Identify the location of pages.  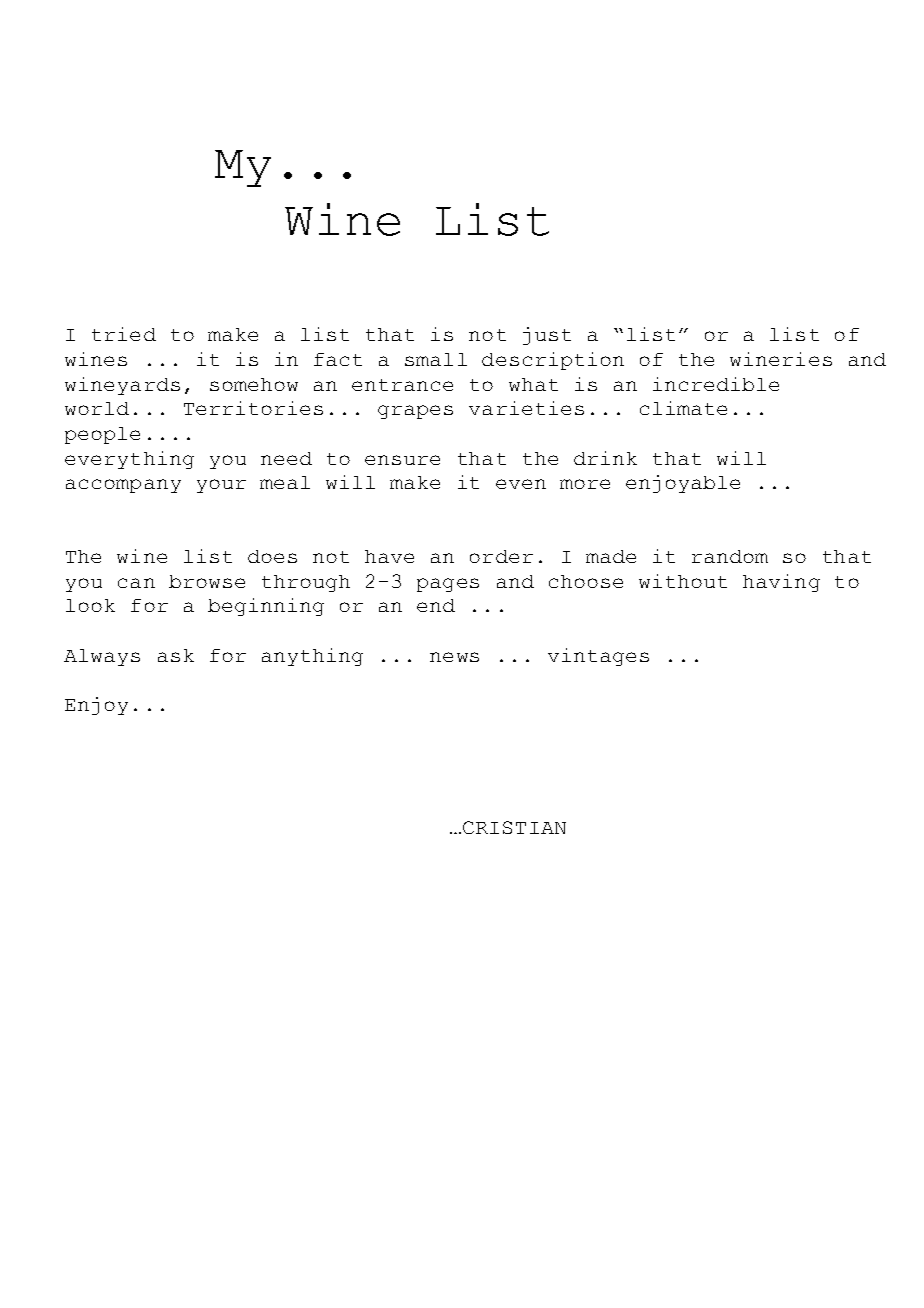
(448, 585).
